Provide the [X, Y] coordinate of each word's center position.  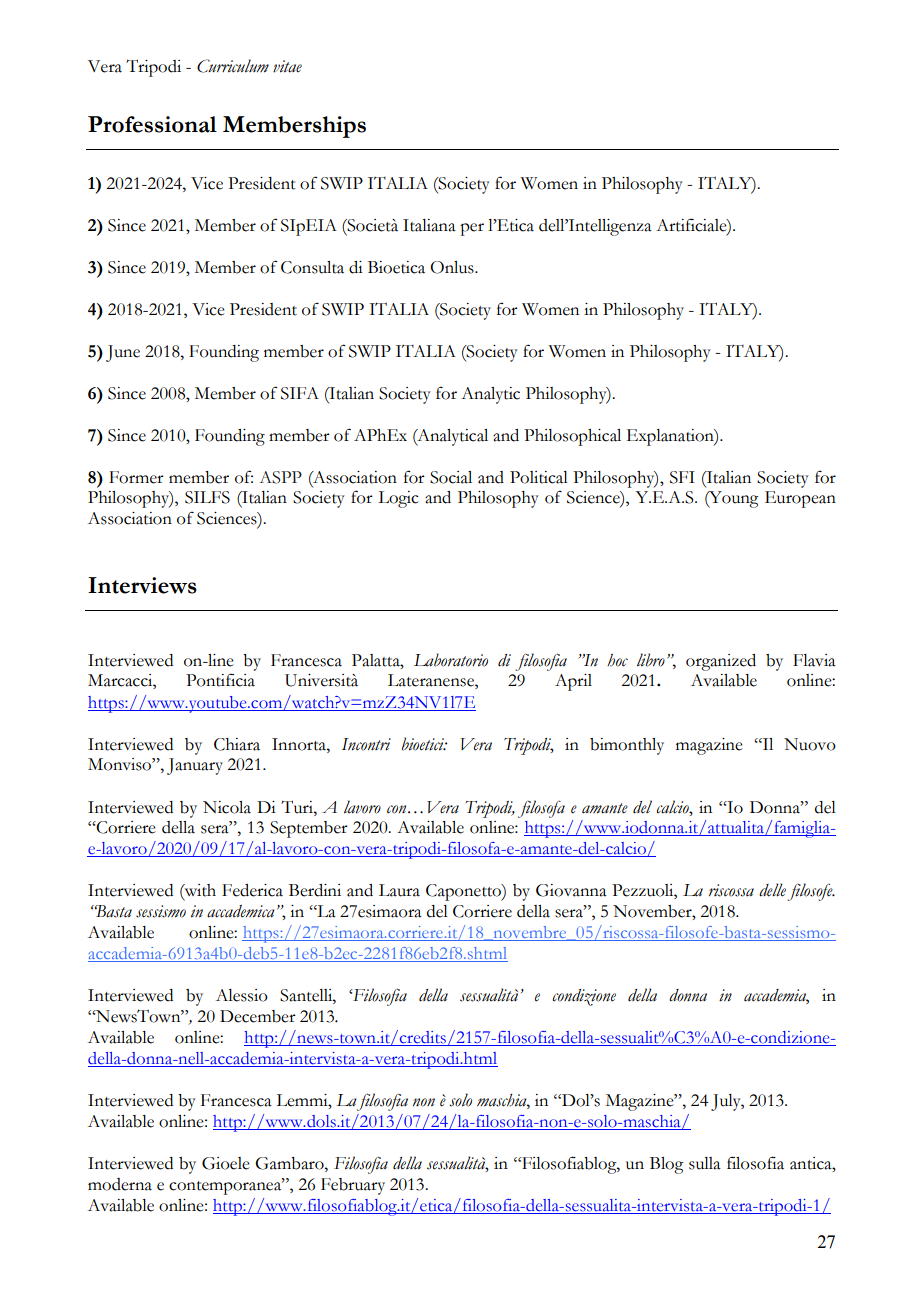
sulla [705, 1163]
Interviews [142, 585]
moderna [120, 1184]
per [472, 229]
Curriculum [233, 66]
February [353, 1186]
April [573, 682]
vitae [287, 66]
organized [721, 662]
